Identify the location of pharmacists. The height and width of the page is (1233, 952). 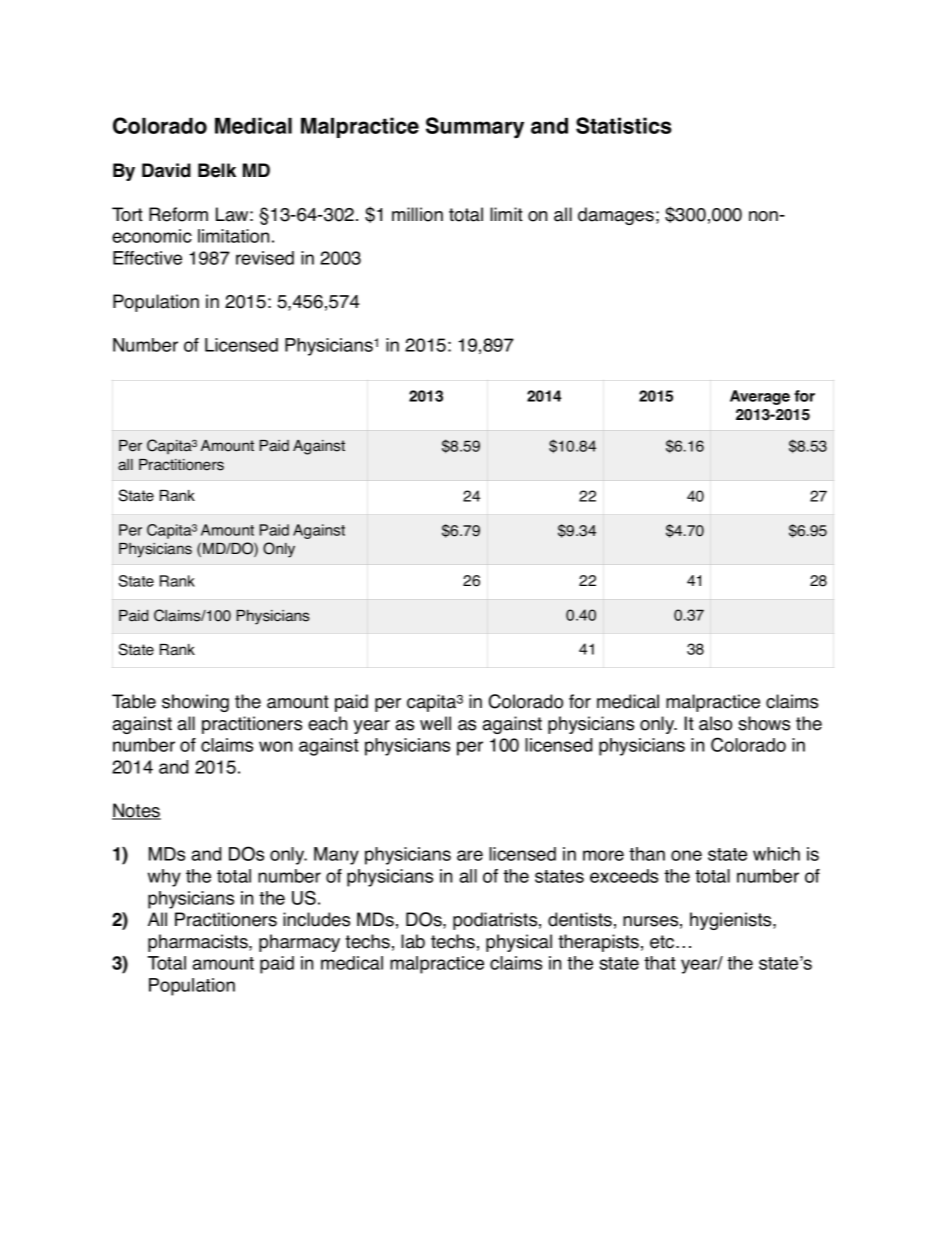
(199, 943).
